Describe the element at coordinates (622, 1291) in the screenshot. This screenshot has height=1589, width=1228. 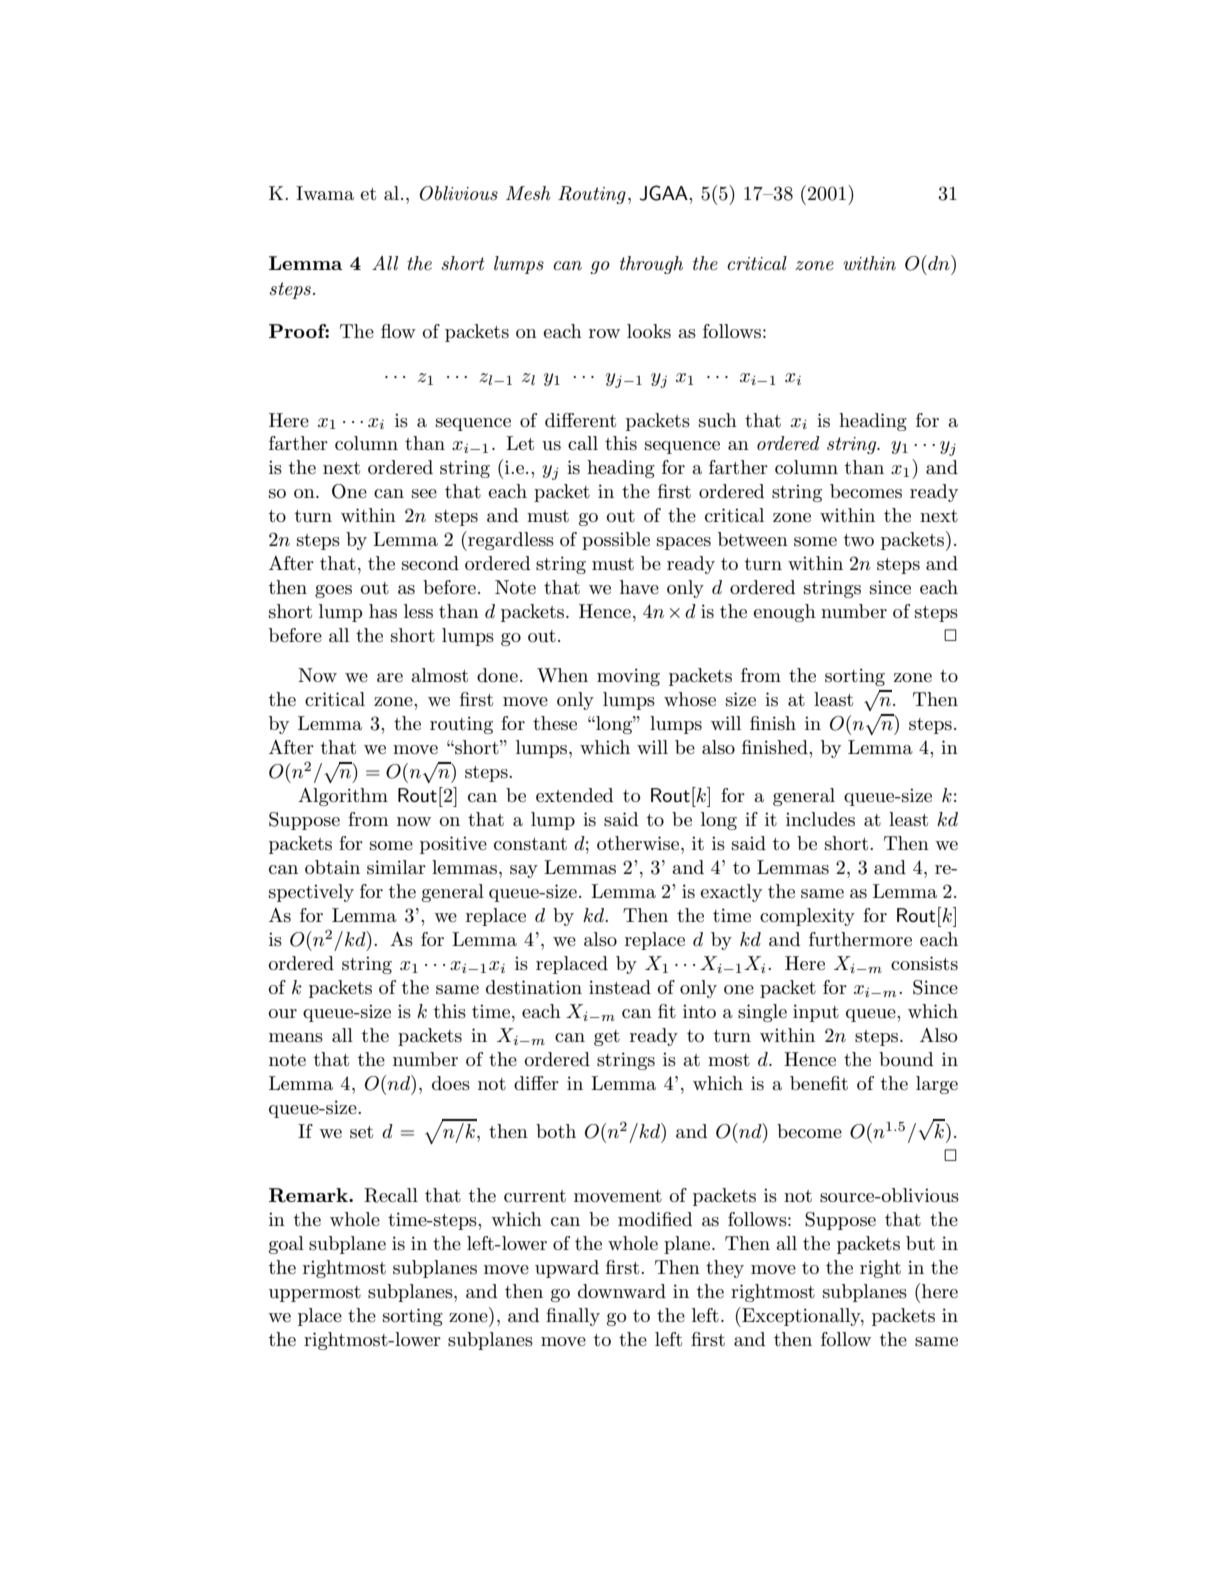
I see `downward` at that location.
